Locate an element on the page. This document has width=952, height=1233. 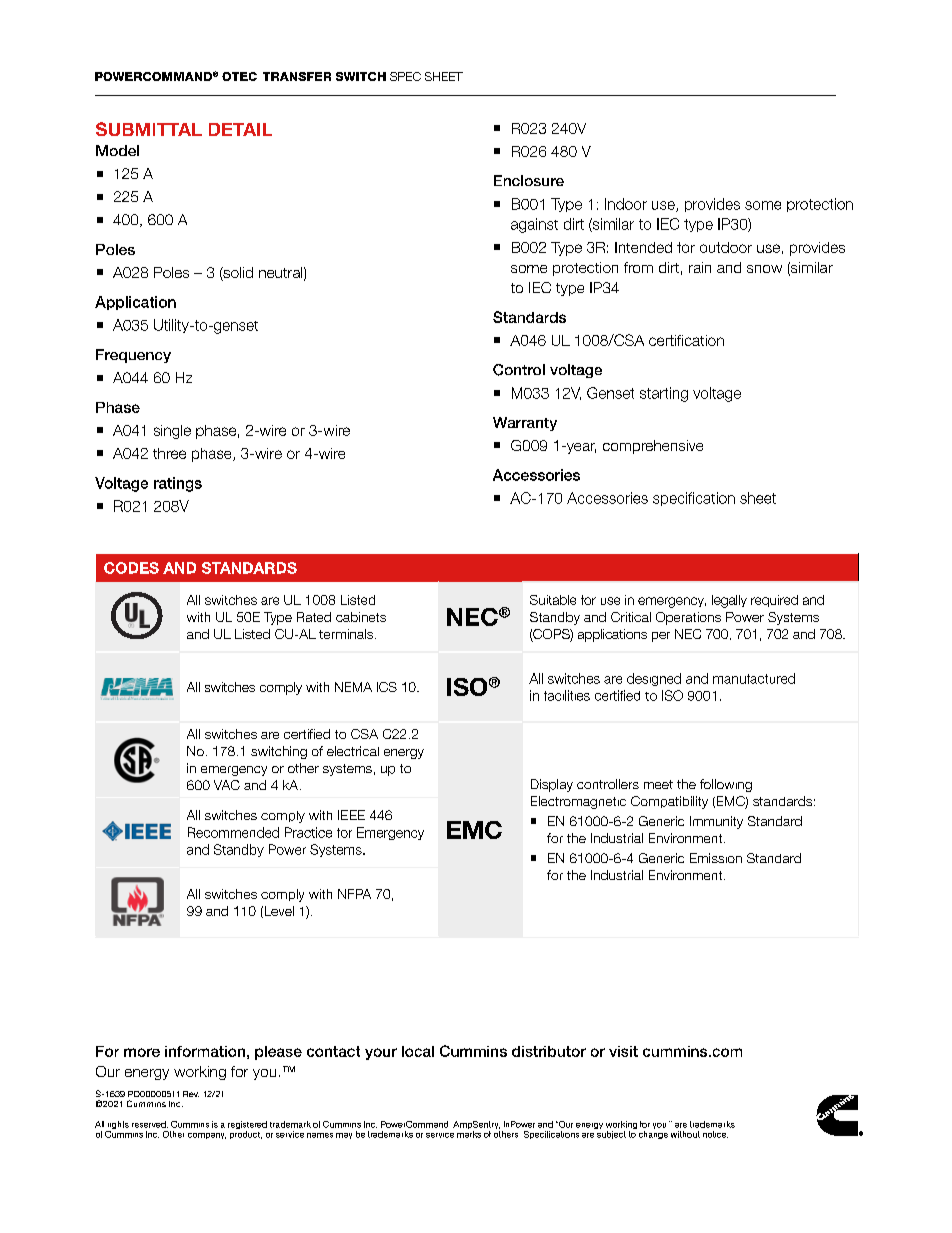
local is located at coordinates (418, 1051).
